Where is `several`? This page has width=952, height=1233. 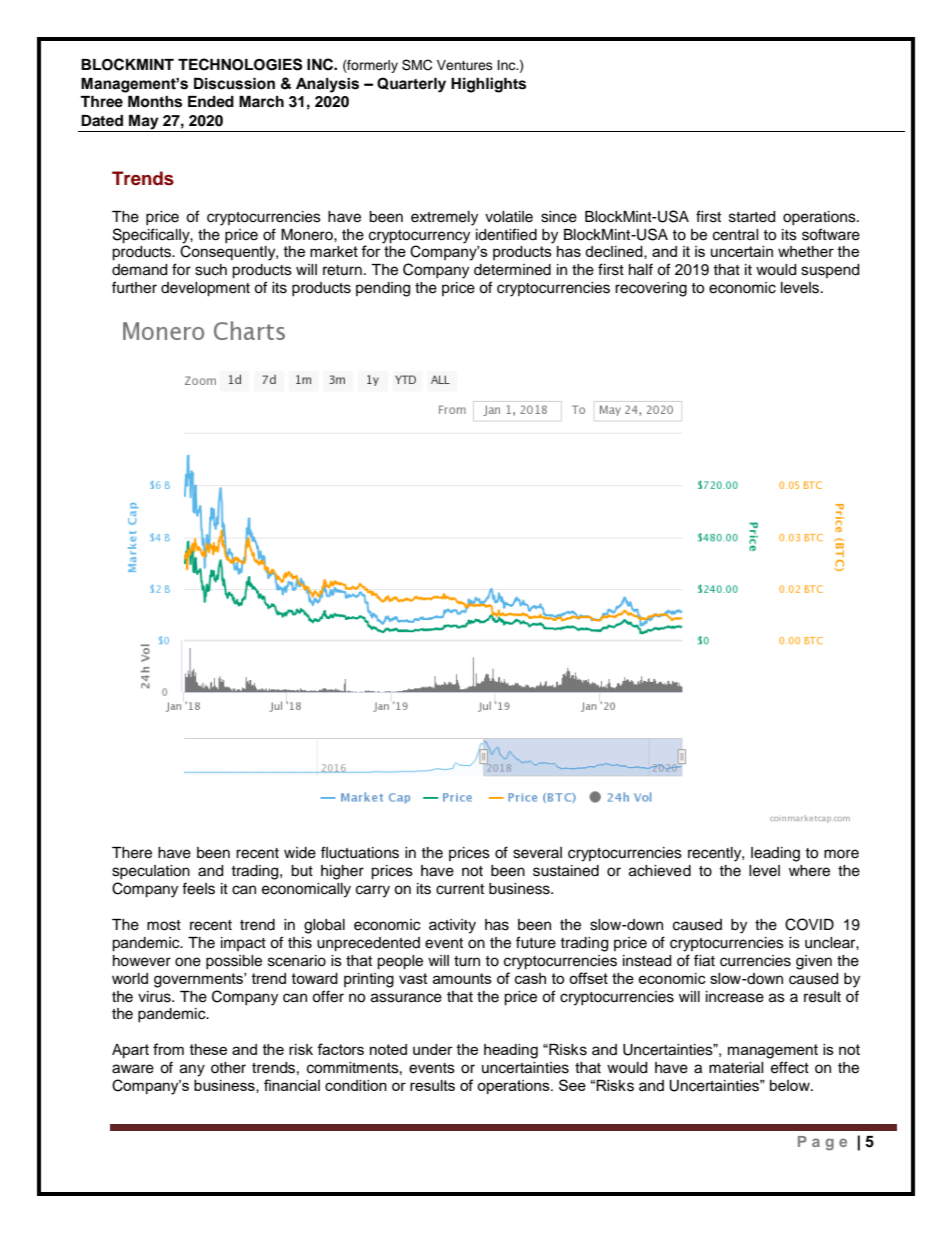
several is located at coordinates (537, 853).
